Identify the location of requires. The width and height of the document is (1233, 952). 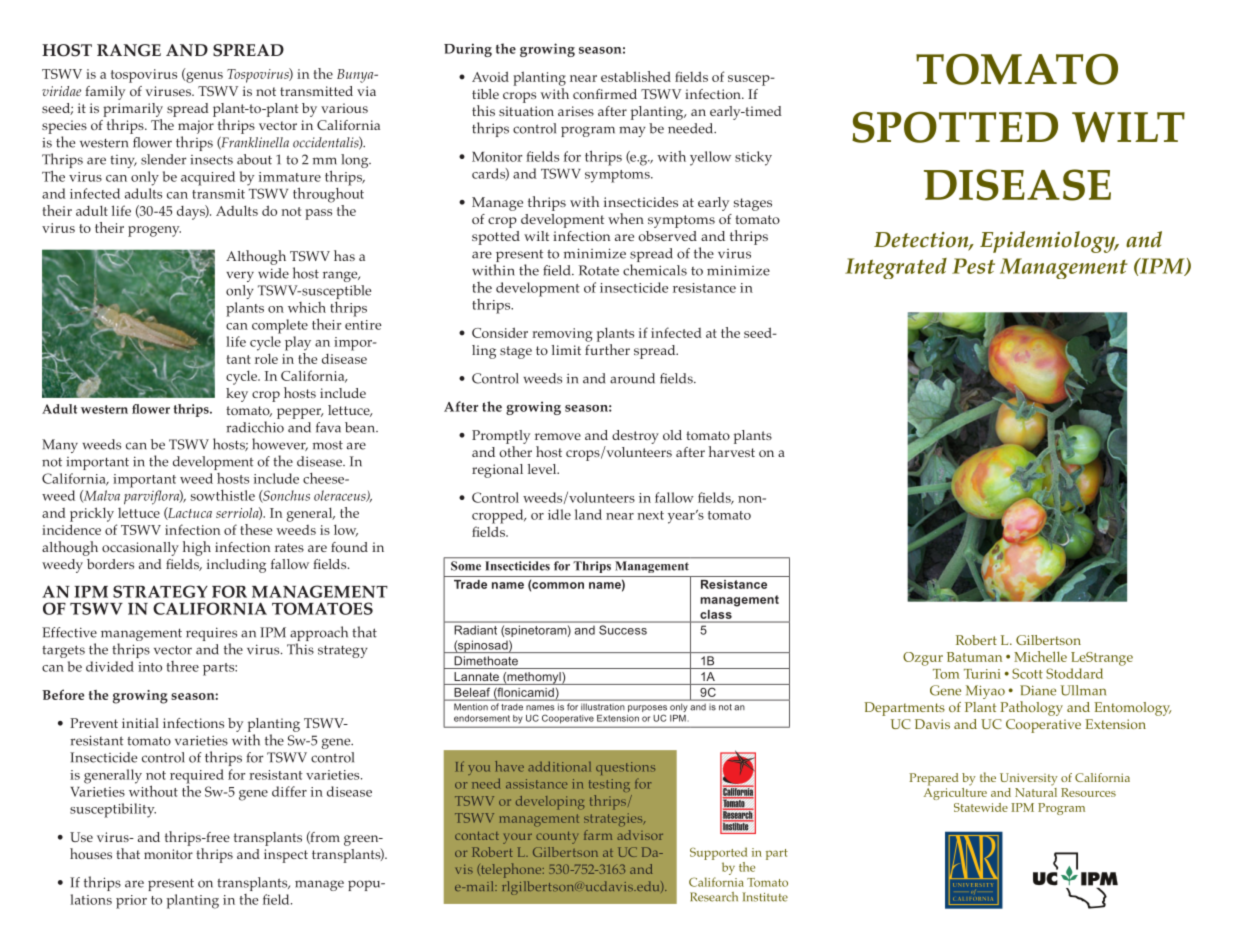
(211, 635).
